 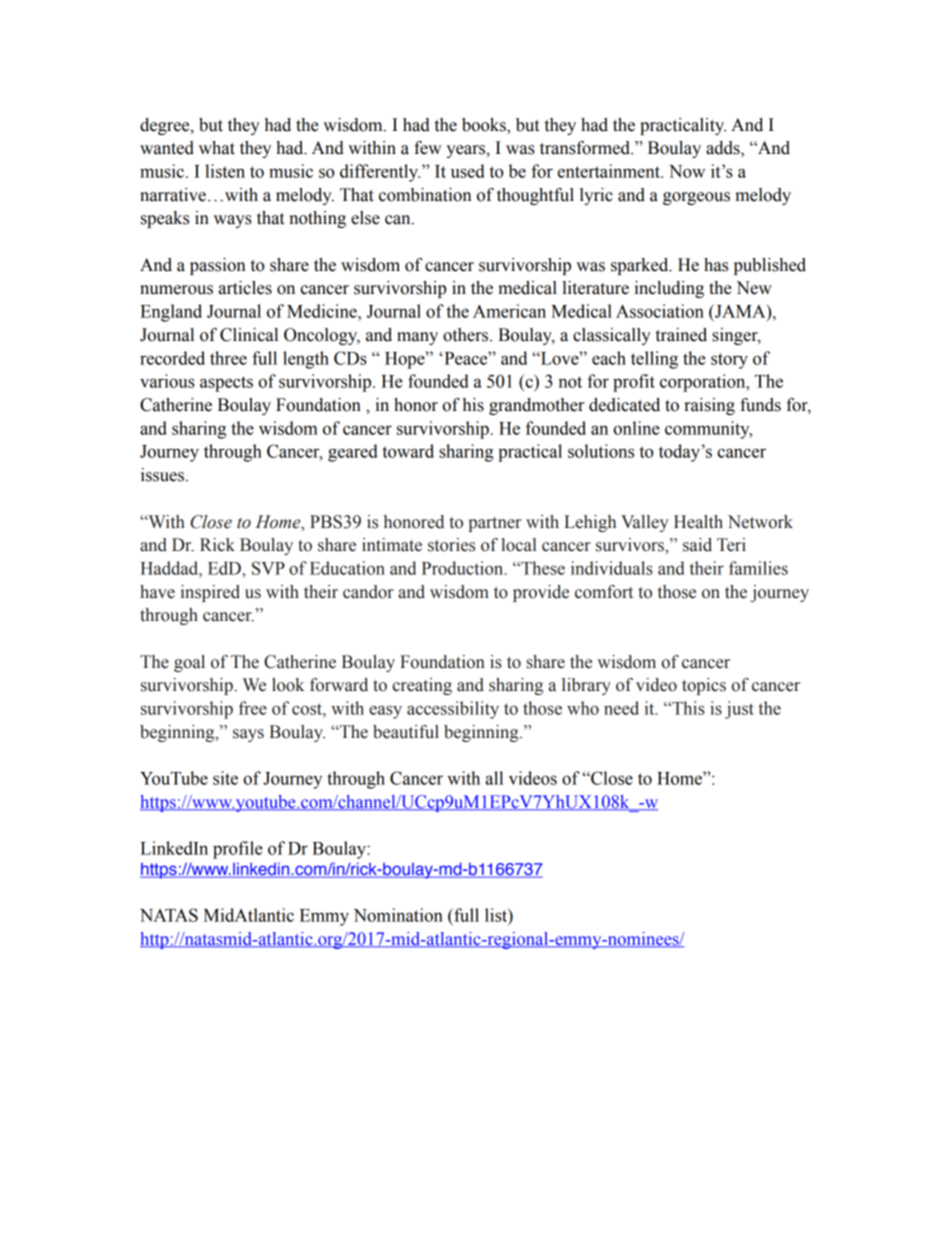 I want to click on inspired, so click(x=210, y=593).
